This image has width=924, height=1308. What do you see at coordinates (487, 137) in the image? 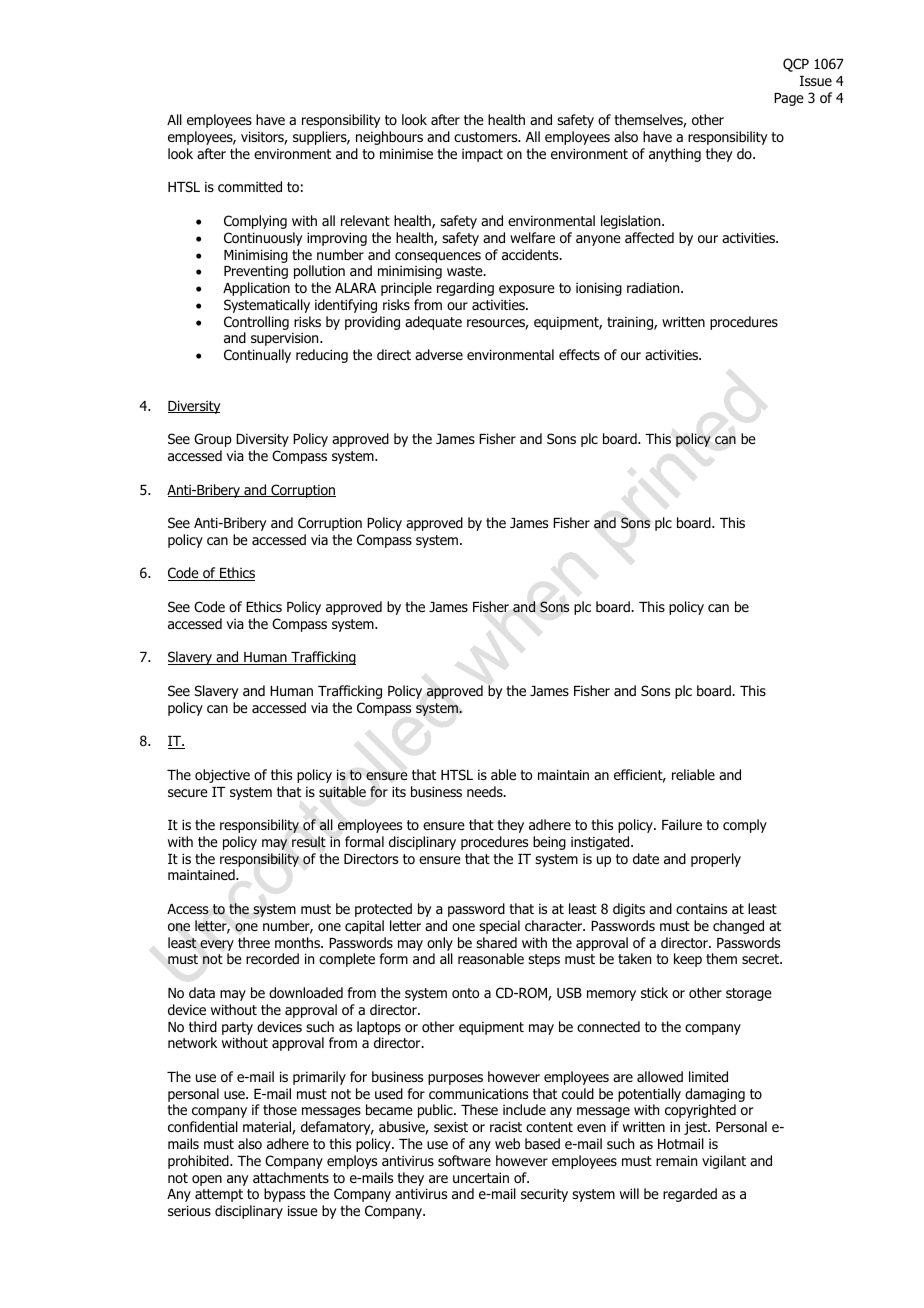
I see `customers` at bounding box center [487, 137].
